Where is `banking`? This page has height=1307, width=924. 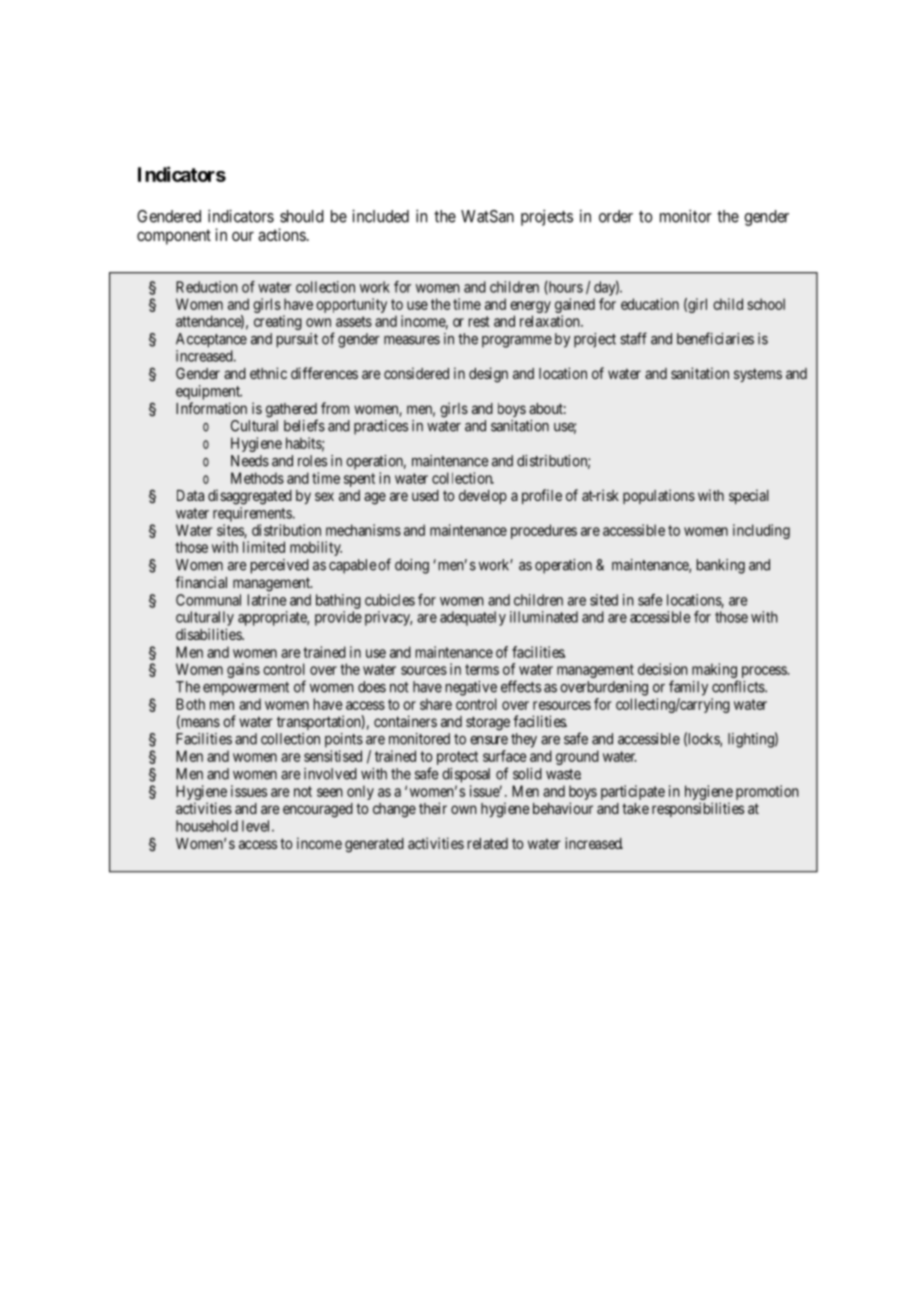 banking is located at coordinates (721, 566).
